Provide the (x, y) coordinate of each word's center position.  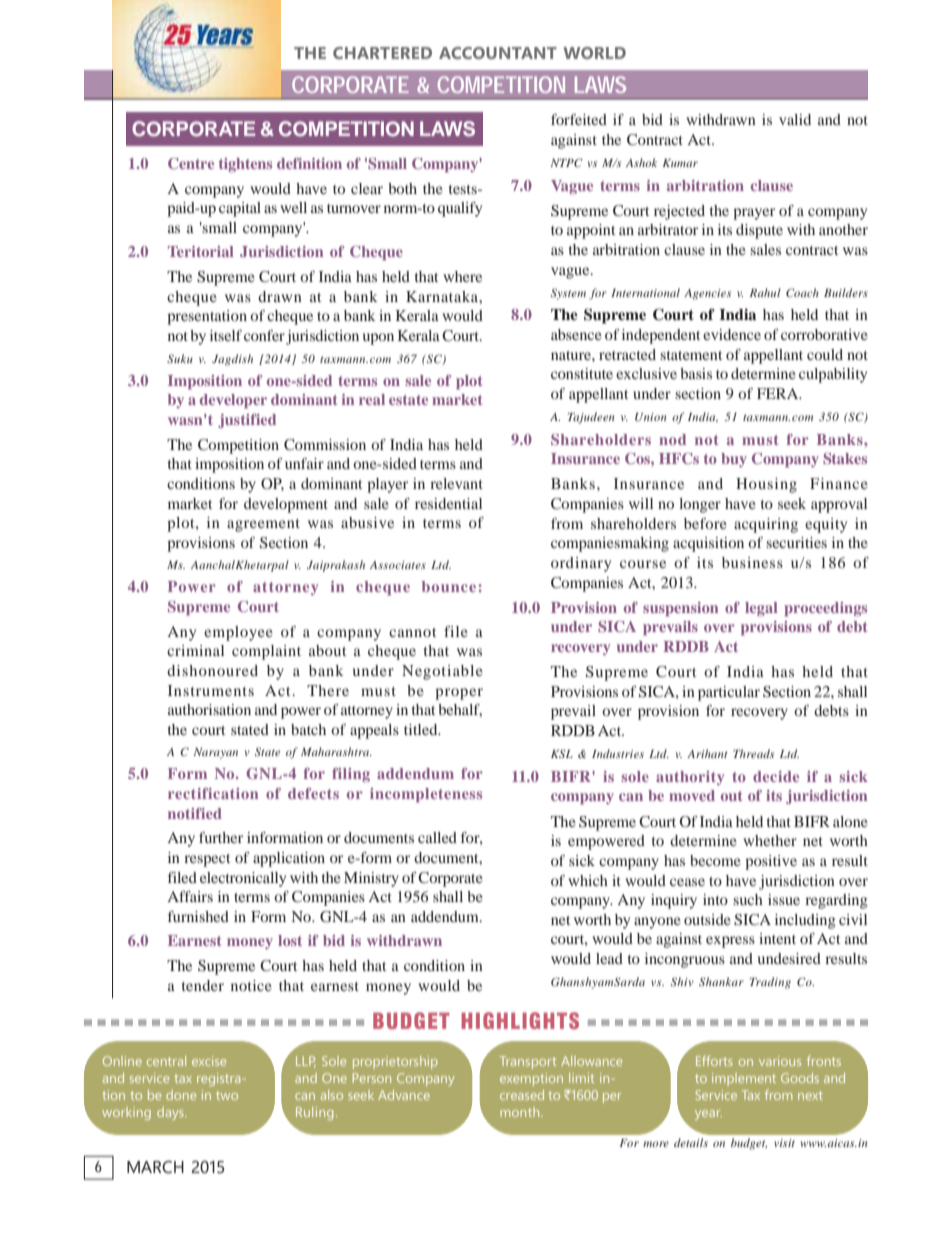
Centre (191, 163)
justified (247, 421)
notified (195, 813)
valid (795, 119)
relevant (456, 483)
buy (734, 460)
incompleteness (426, 795)
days (171, 1113)
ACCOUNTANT (498, 53)
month (521, 1112)
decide (776, 776)
